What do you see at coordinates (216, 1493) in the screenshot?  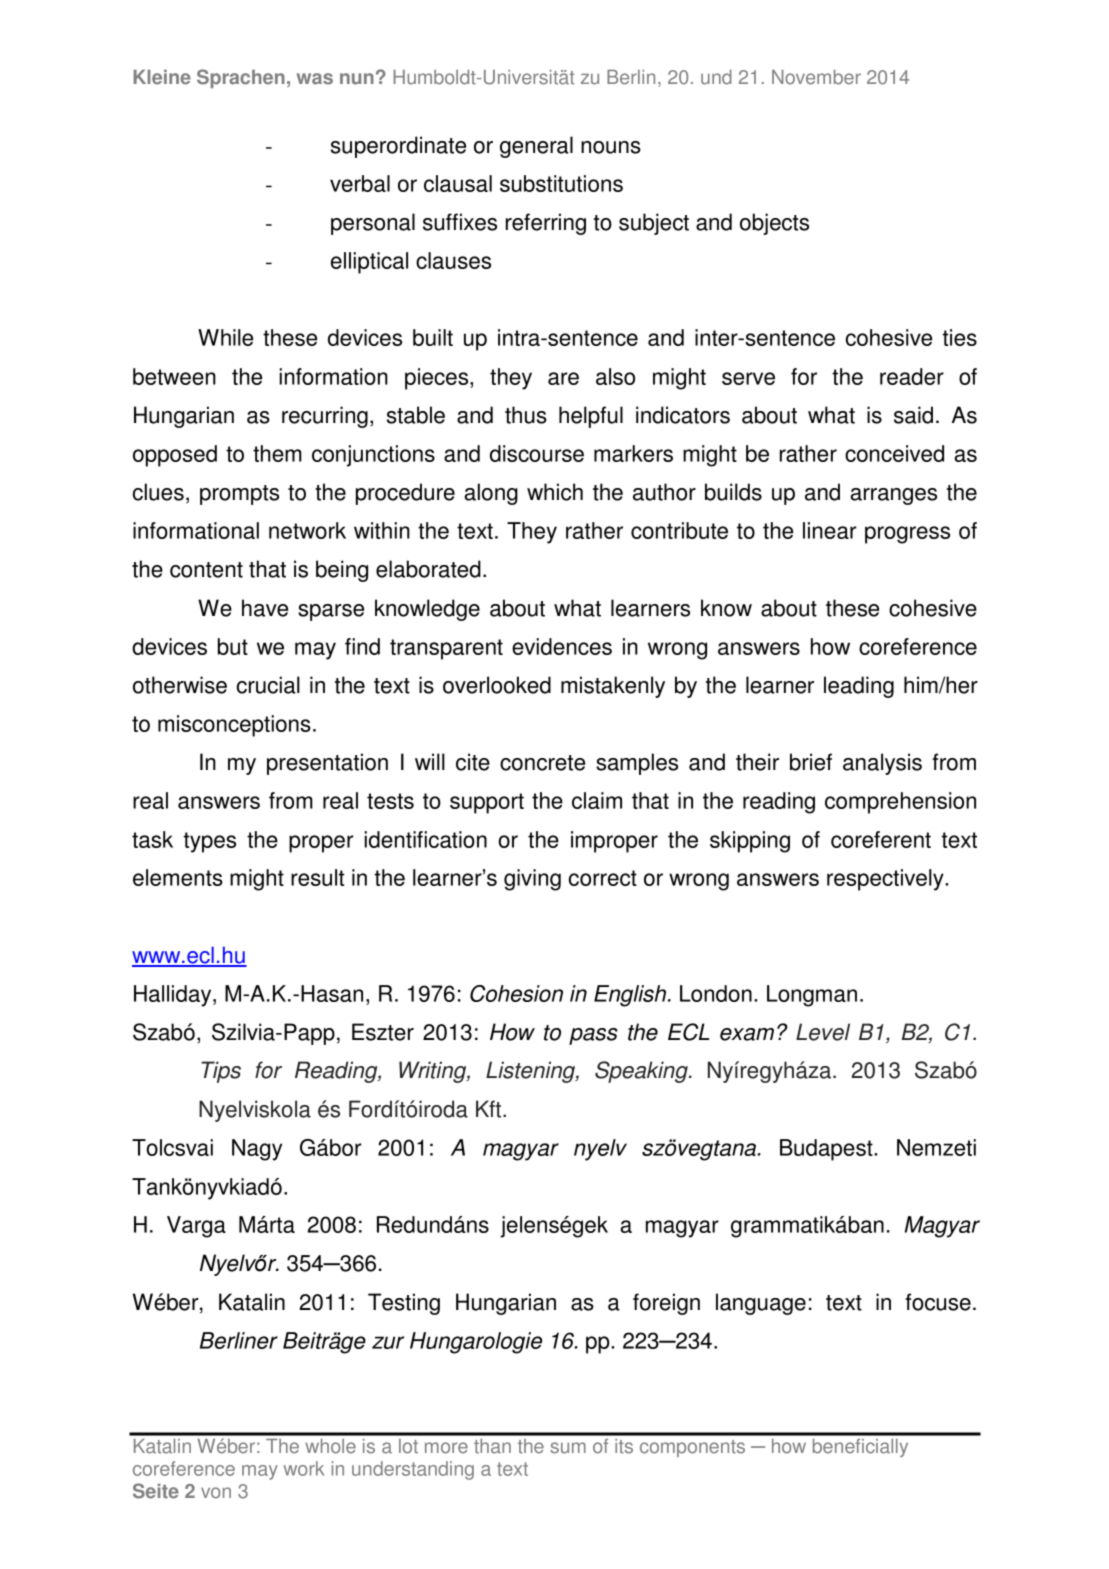 I see `von` at bounding box center [216, 1493].
